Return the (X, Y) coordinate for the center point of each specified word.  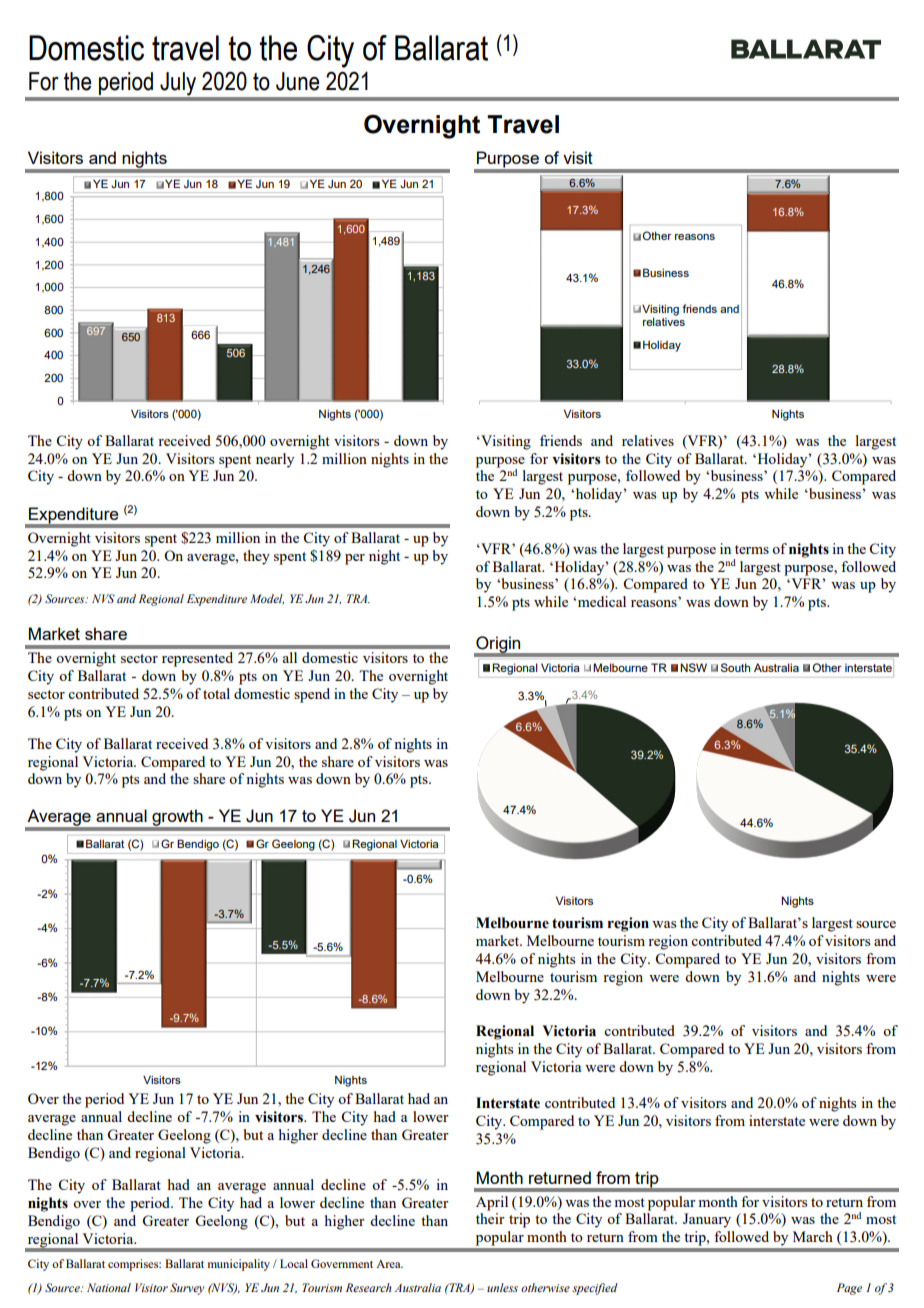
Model (267, 599)
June (298, 81)
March (813, 1236)
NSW (693, 667)
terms (752, 549)
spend (312, 695)
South (735, 667)
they (256, 557)
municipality (239, 1265)
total (216, 693)
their (490, 1218)
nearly (275, 460)
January (707, 1220)
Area (389, 1264)
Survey (187, 1289)
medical (600, 601)
